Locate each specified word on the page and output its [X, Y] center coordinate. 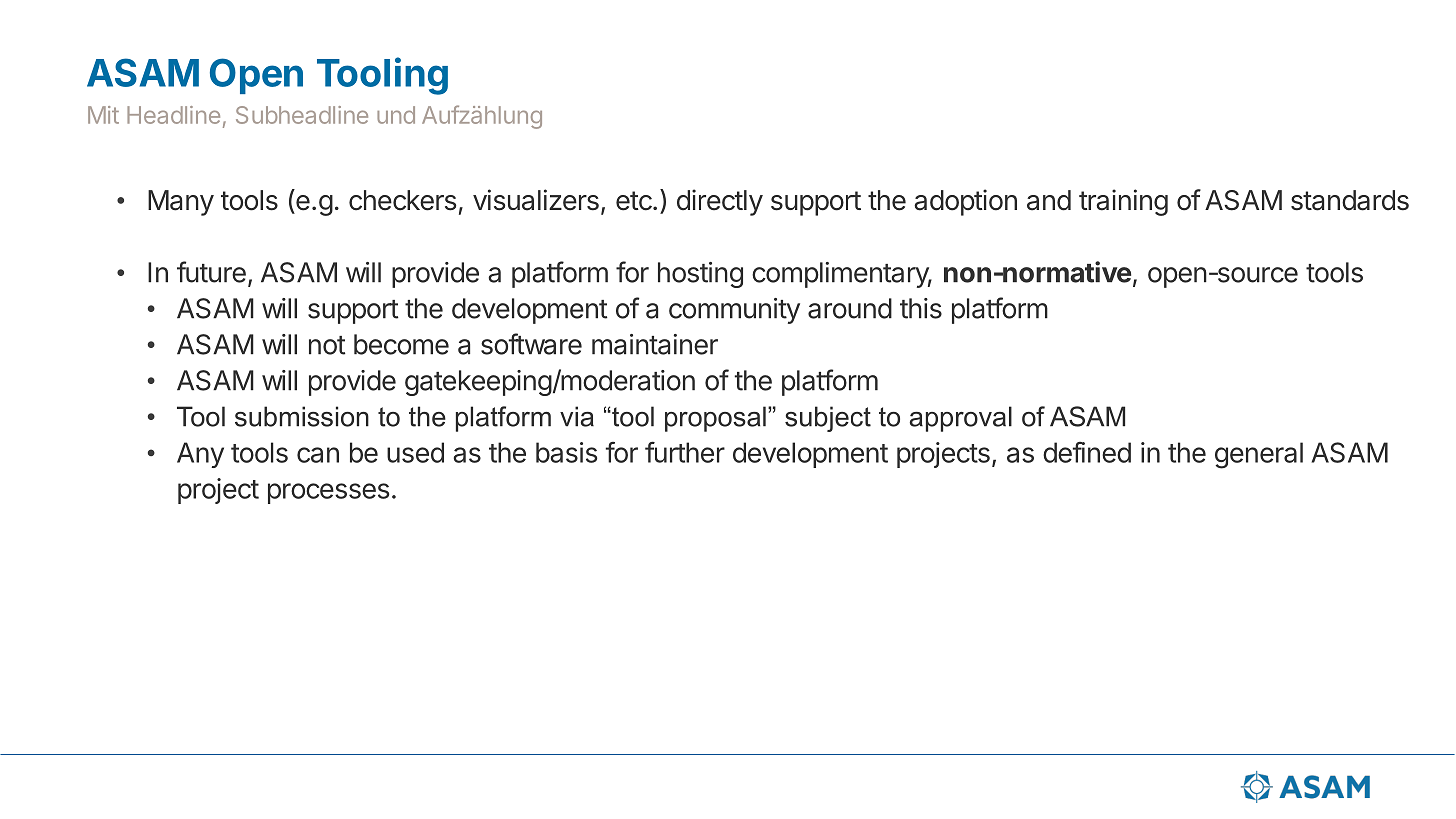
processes [328, 493]
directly [720, 202]
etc [634, 201]
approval [960, 419]
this [921, 308]
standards [1350, 200]
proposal [715, 419]
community [734, 311]
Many [181, 203]
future [211, 272]
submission [302, 416]
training [1123, 202]
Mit [103, 115]
